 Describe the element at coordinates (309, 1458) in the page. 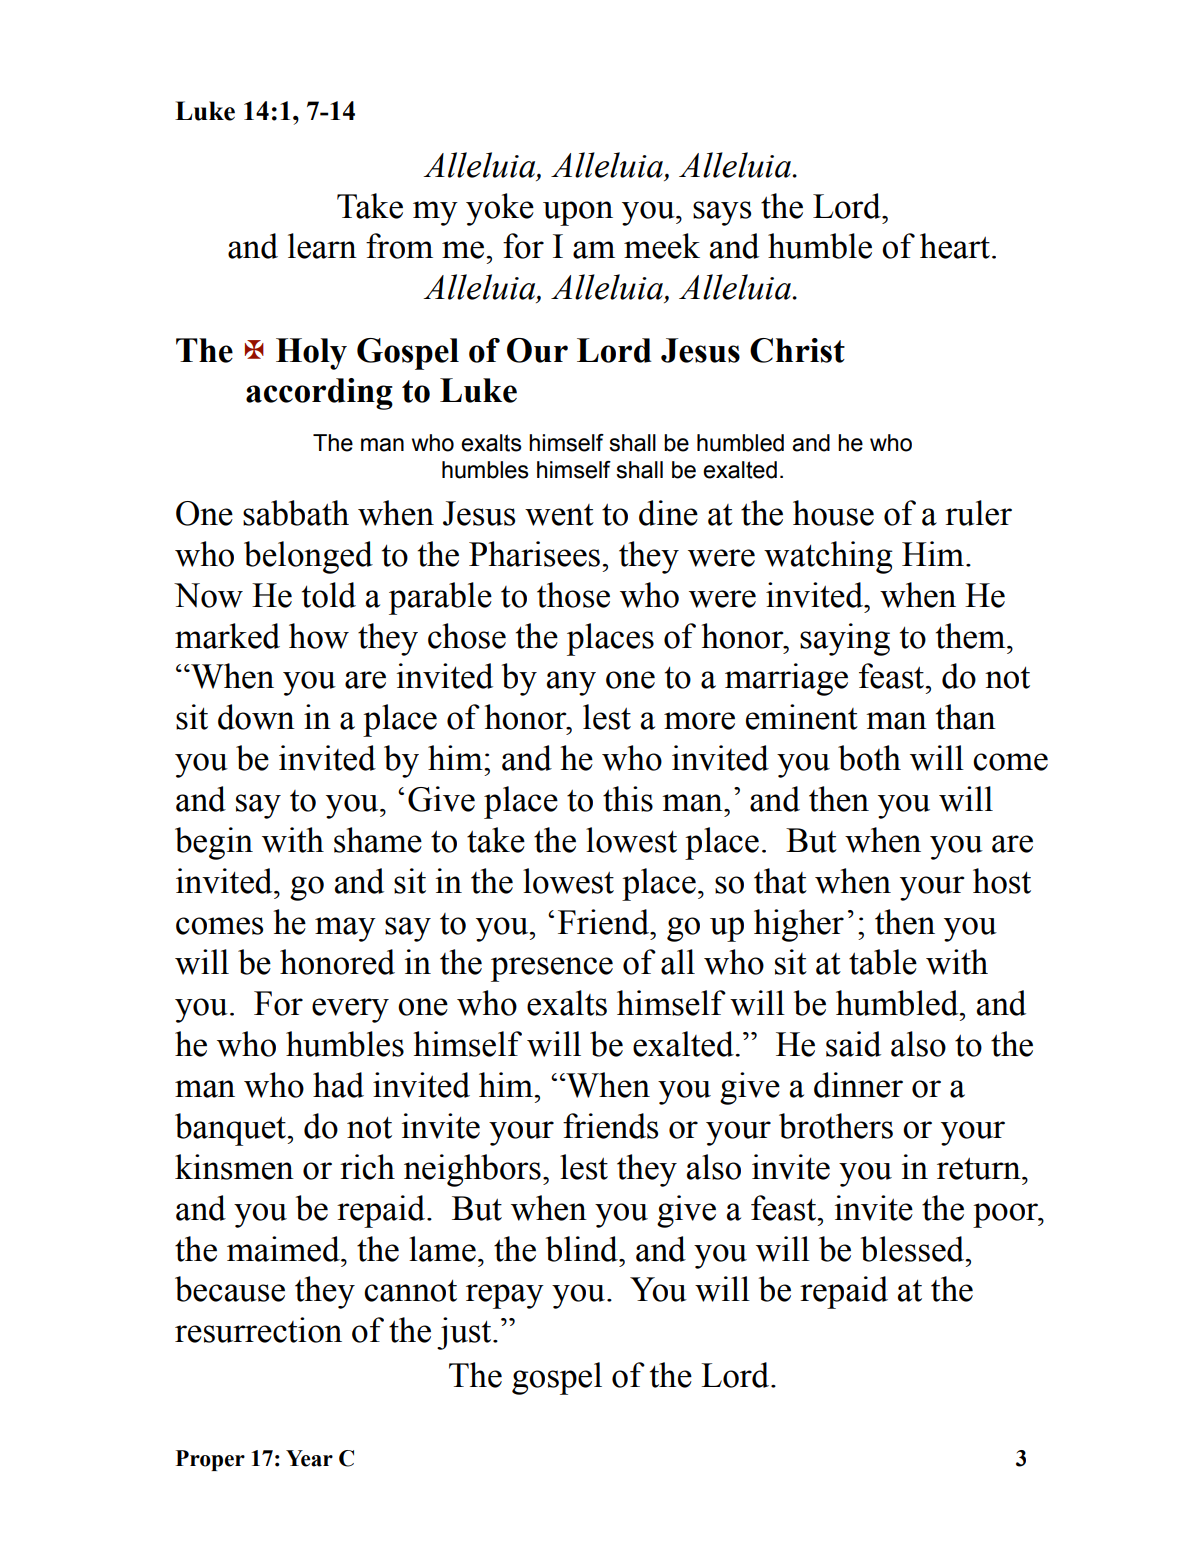

I see `Year` at that location.
